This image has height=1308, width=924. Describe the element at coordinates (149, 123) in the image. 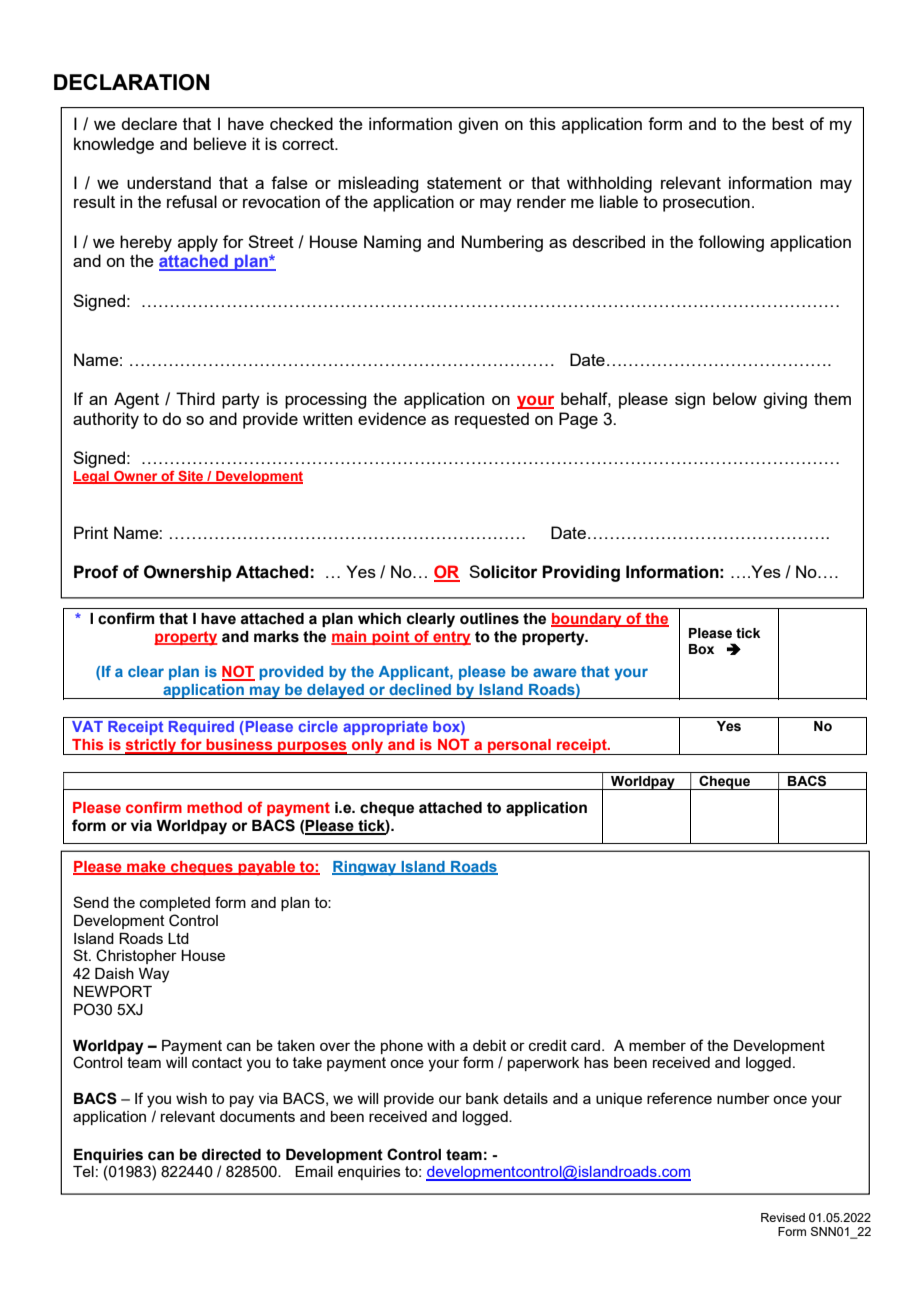

I see `declare` at that location.
